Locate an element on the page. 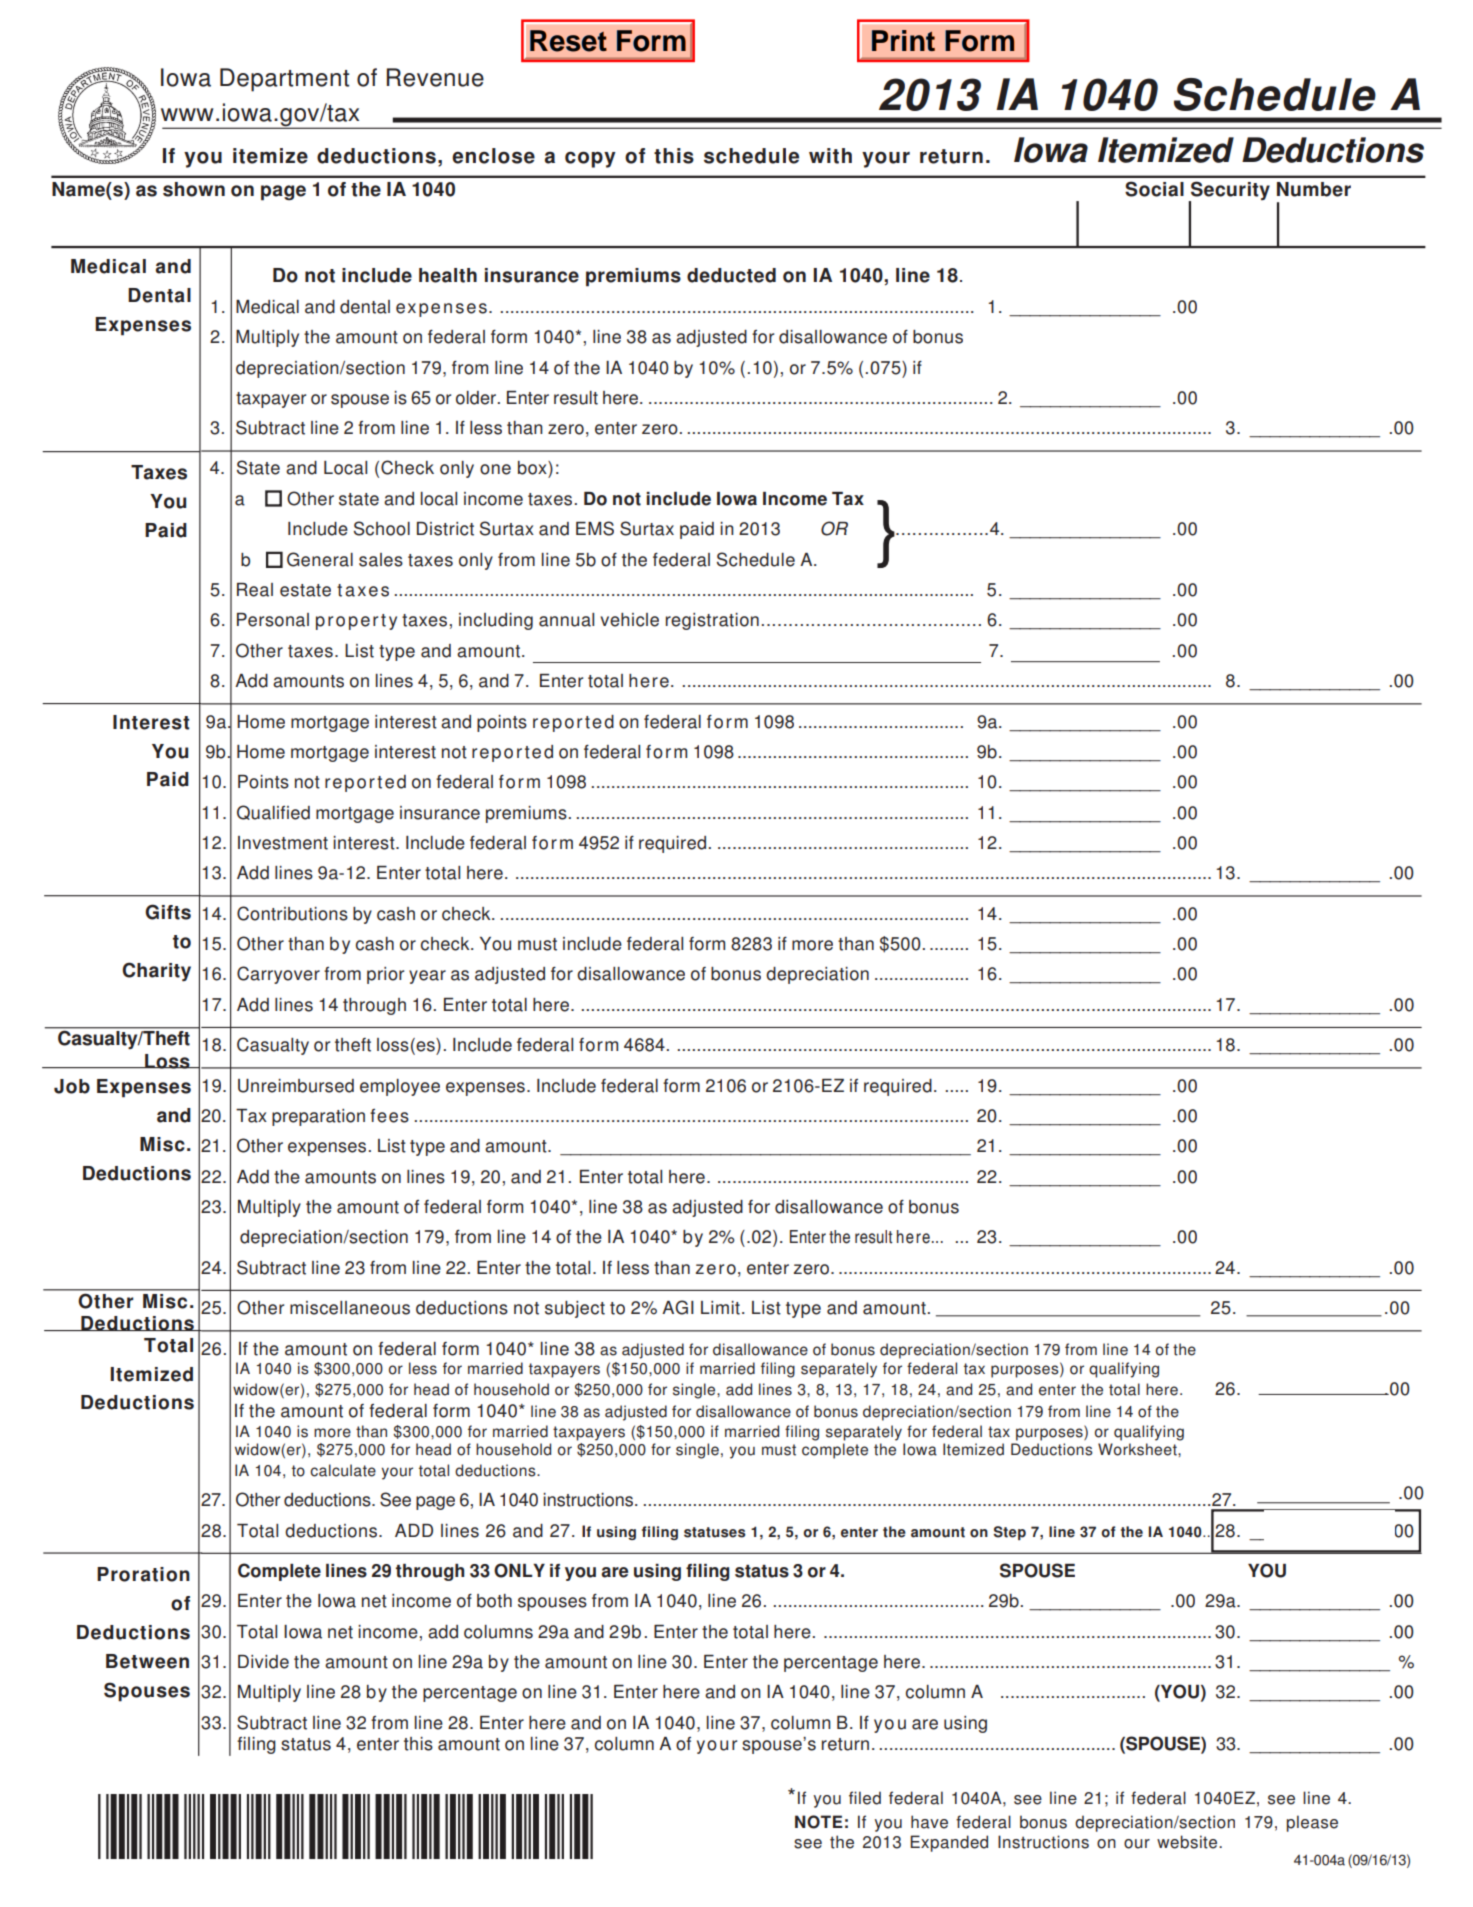 The width and height of the page is (1473, 1907). Social is located at coordinates (1154, 189).
